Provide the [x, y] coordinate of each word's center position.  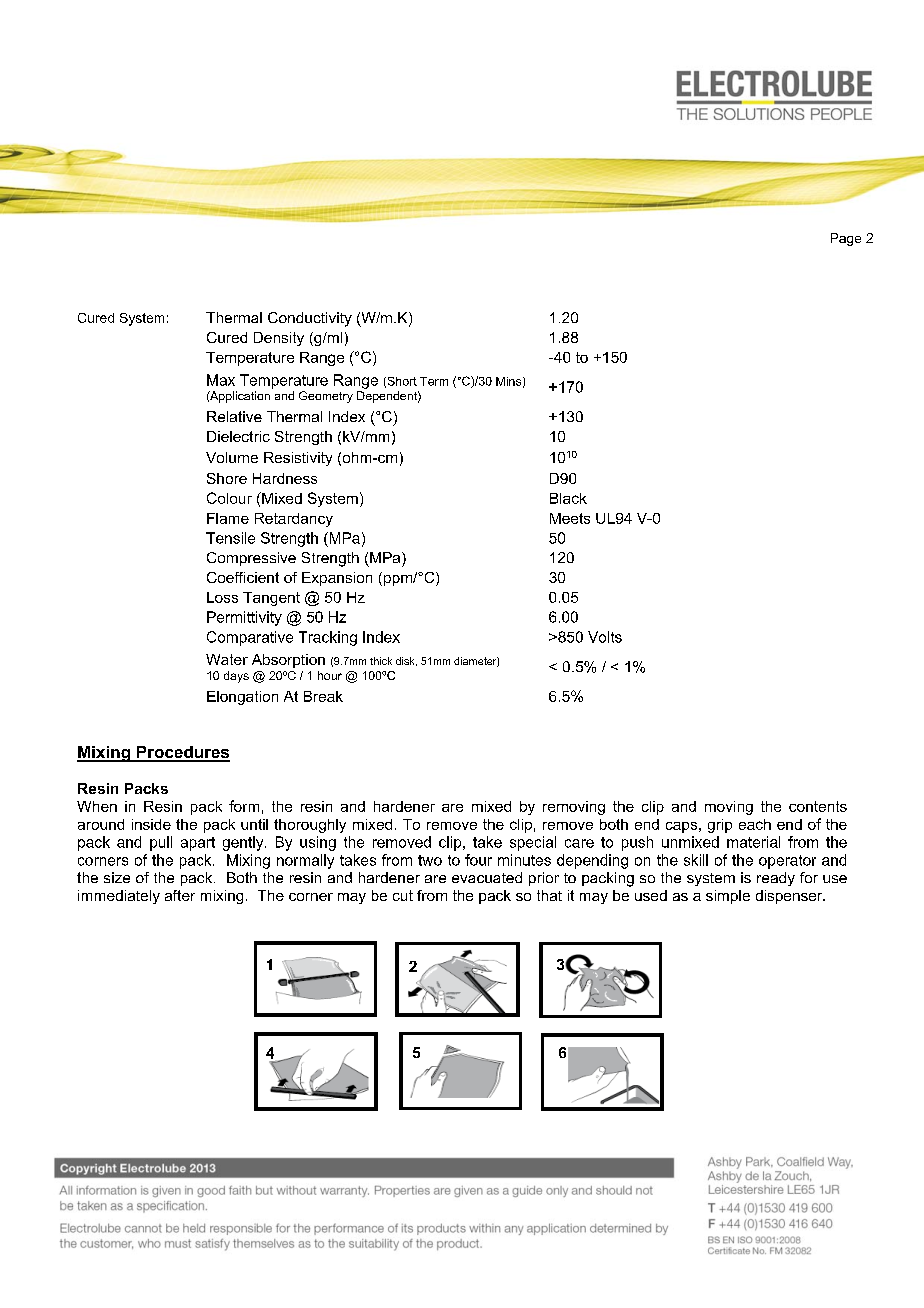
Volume [232, 457]
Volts [605, 637]
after [180, 895]
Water [227, 659]
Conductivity [310, 319]
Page [846, 239]
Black [568, 498]
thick [381, 661]
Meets [570, 518]
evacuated [487, 877]
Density [279, 339]
